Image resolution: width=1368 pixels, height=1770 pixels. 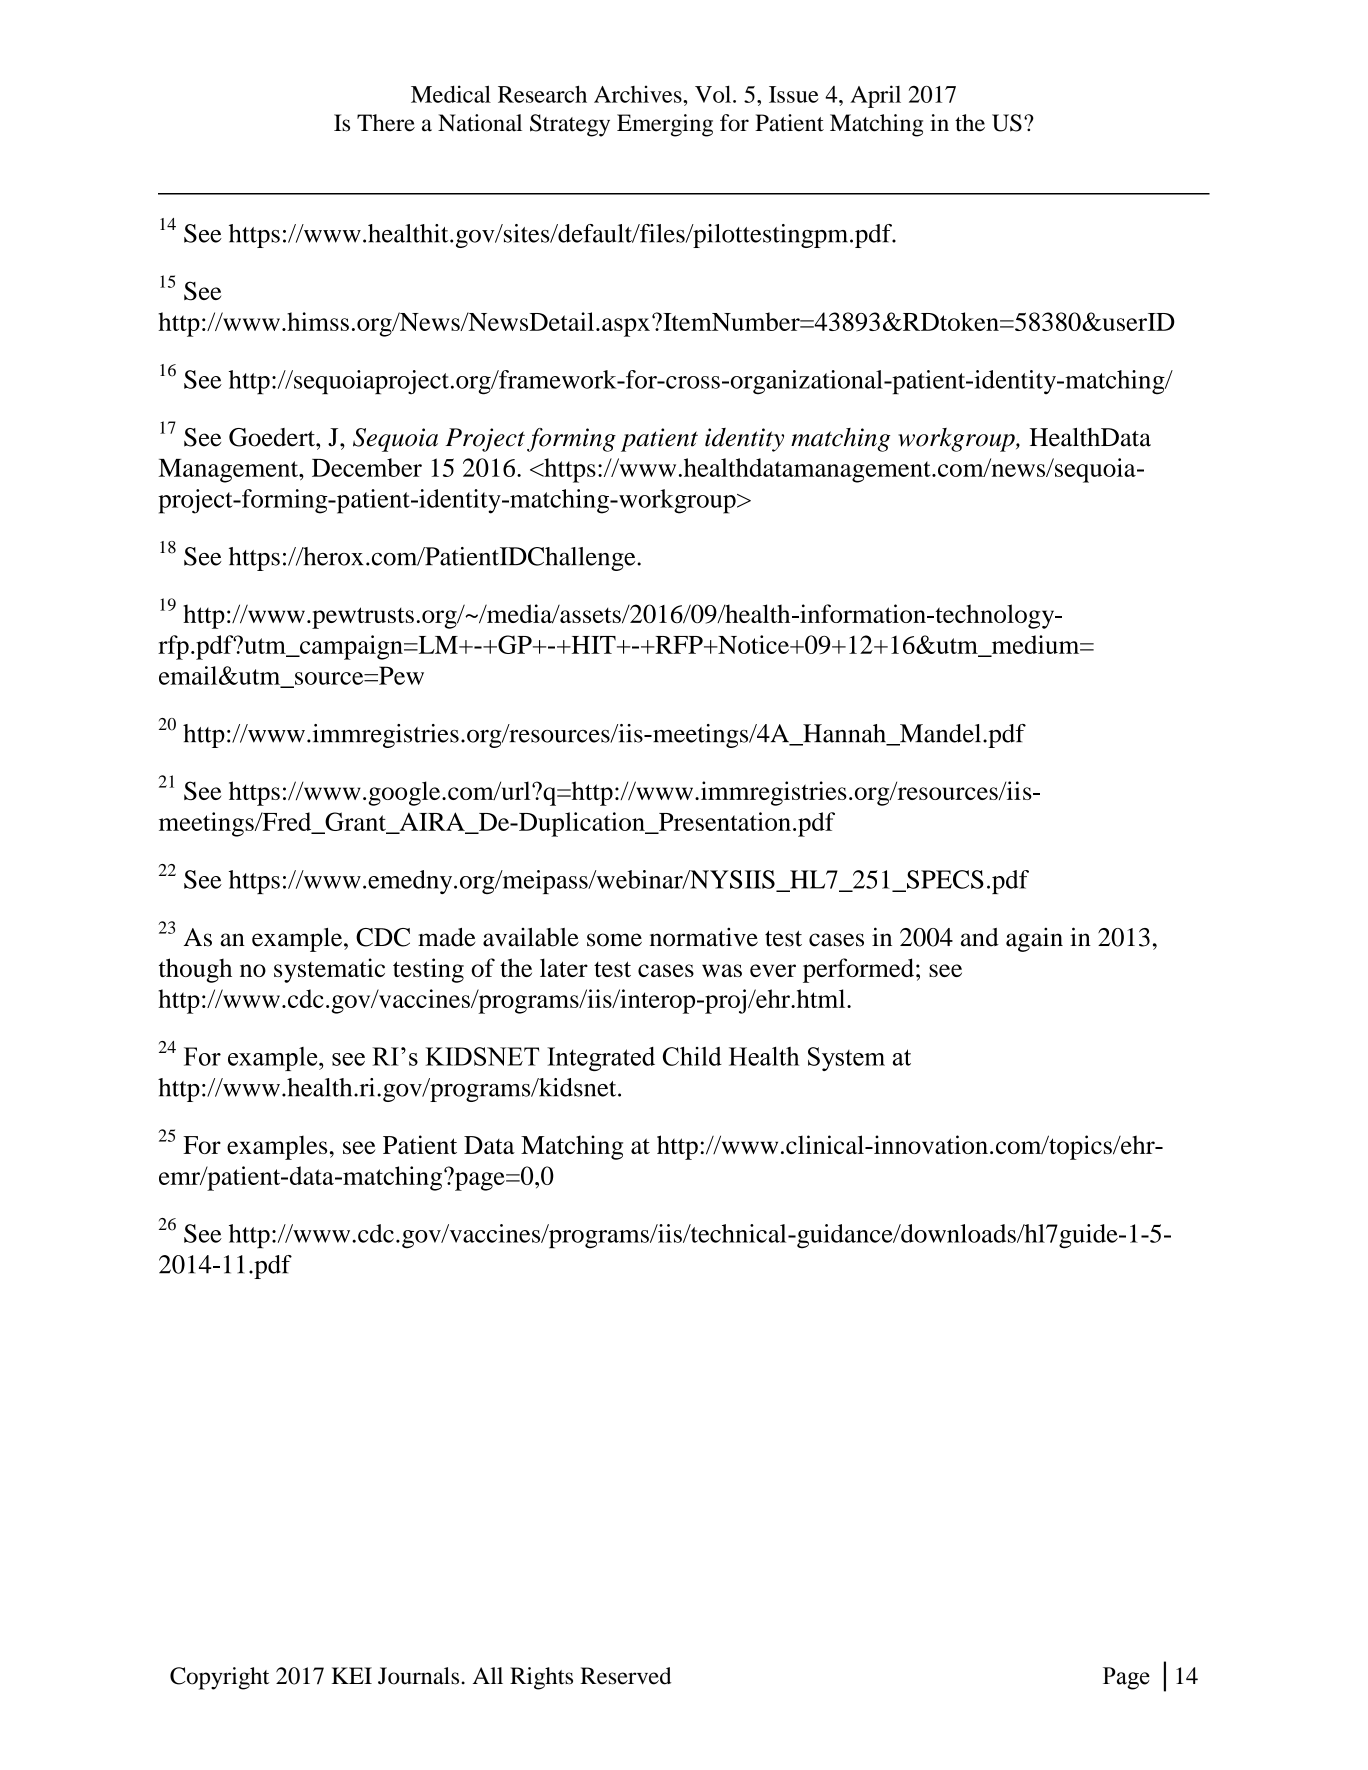 What do you see at coordinates (570, 125) in the screenshot?
I see `Strategy` at bounding box center [570, 125].
